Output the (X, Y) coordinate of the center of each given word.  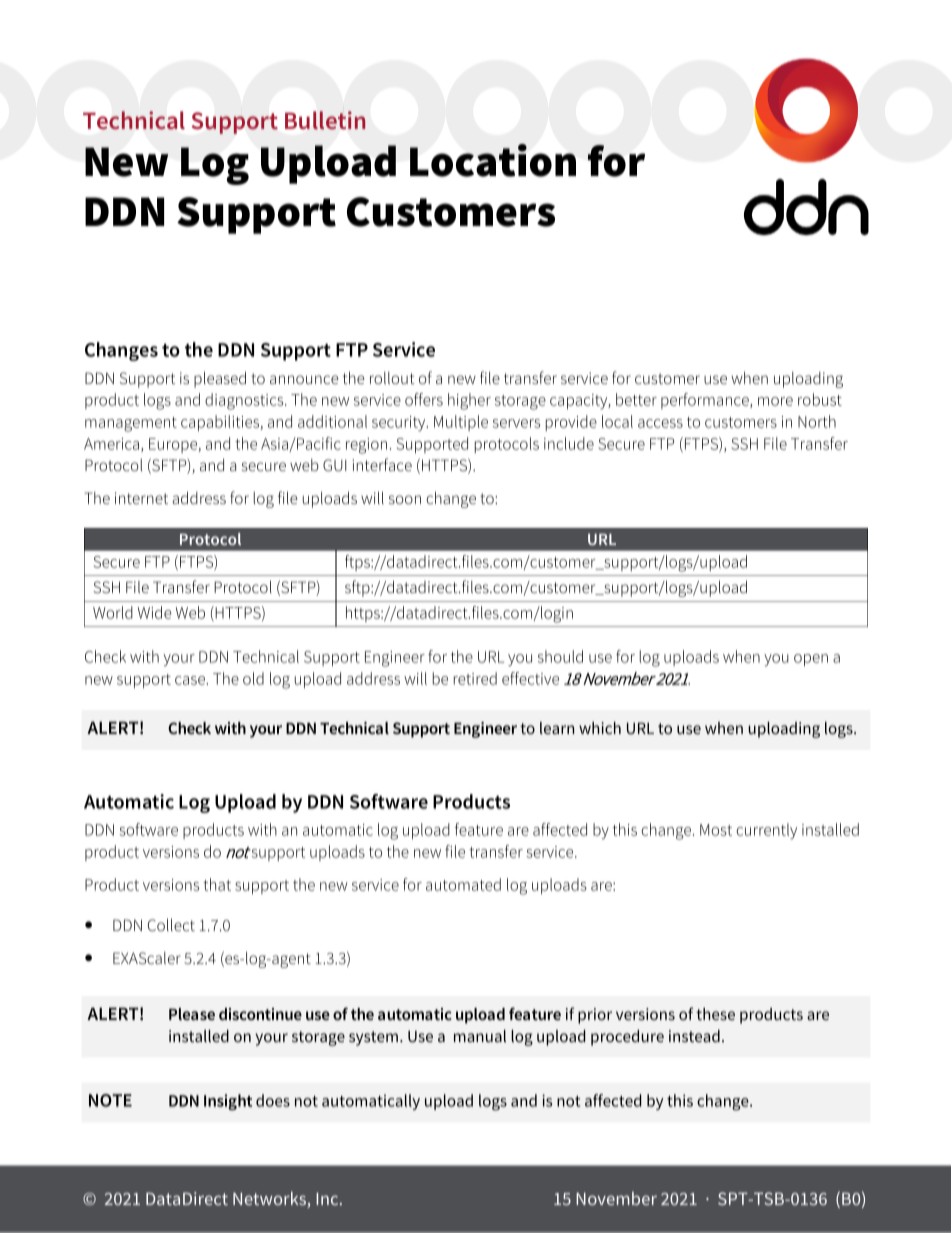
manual (480, 1036)
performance (706, 401)
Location (493, 160)
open (811, 660)
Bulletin (325, 120)
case (190, 680)
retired (475, 678)
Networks (270, 1199)
